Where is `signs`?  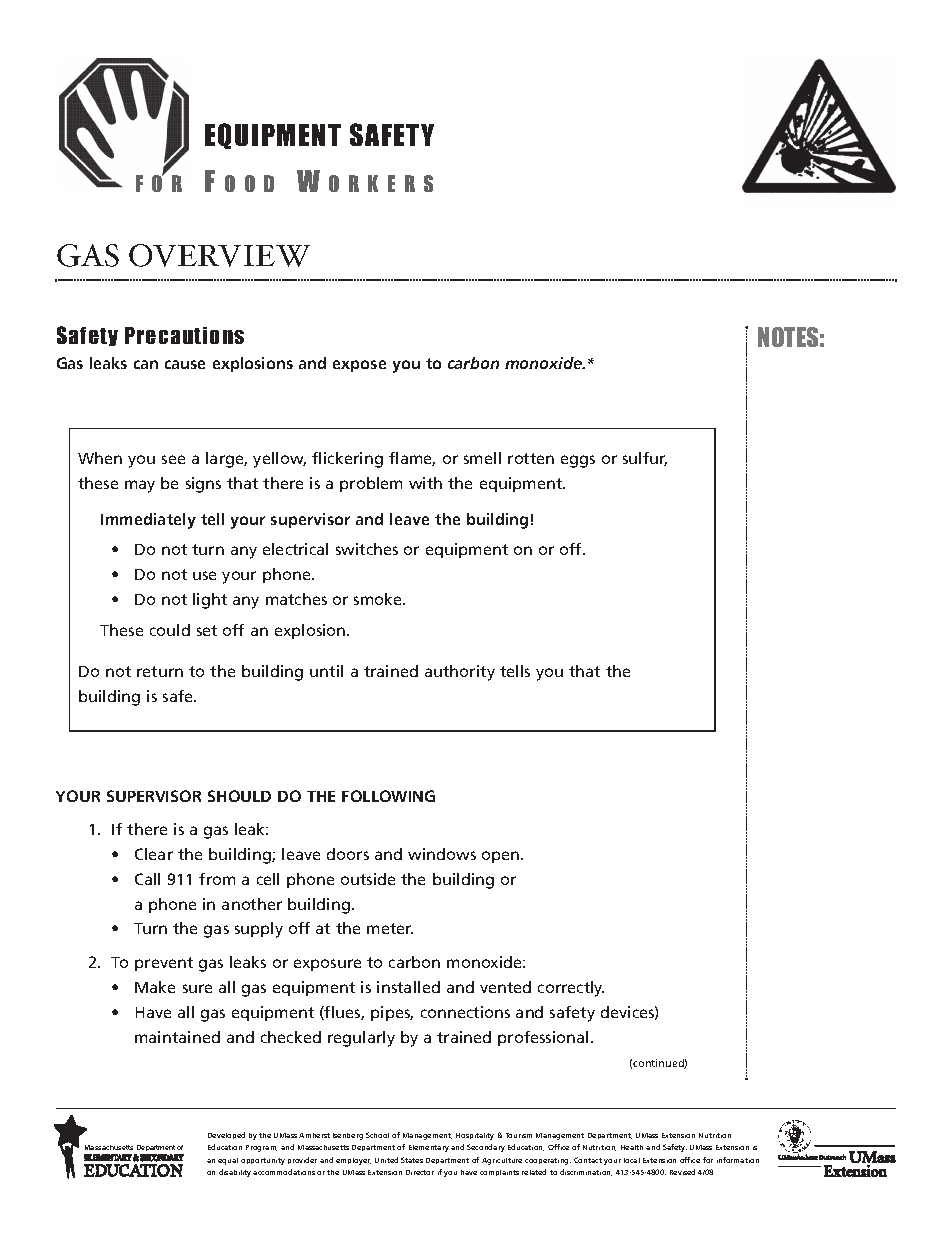 signs is located at coordinates (203, 485).
